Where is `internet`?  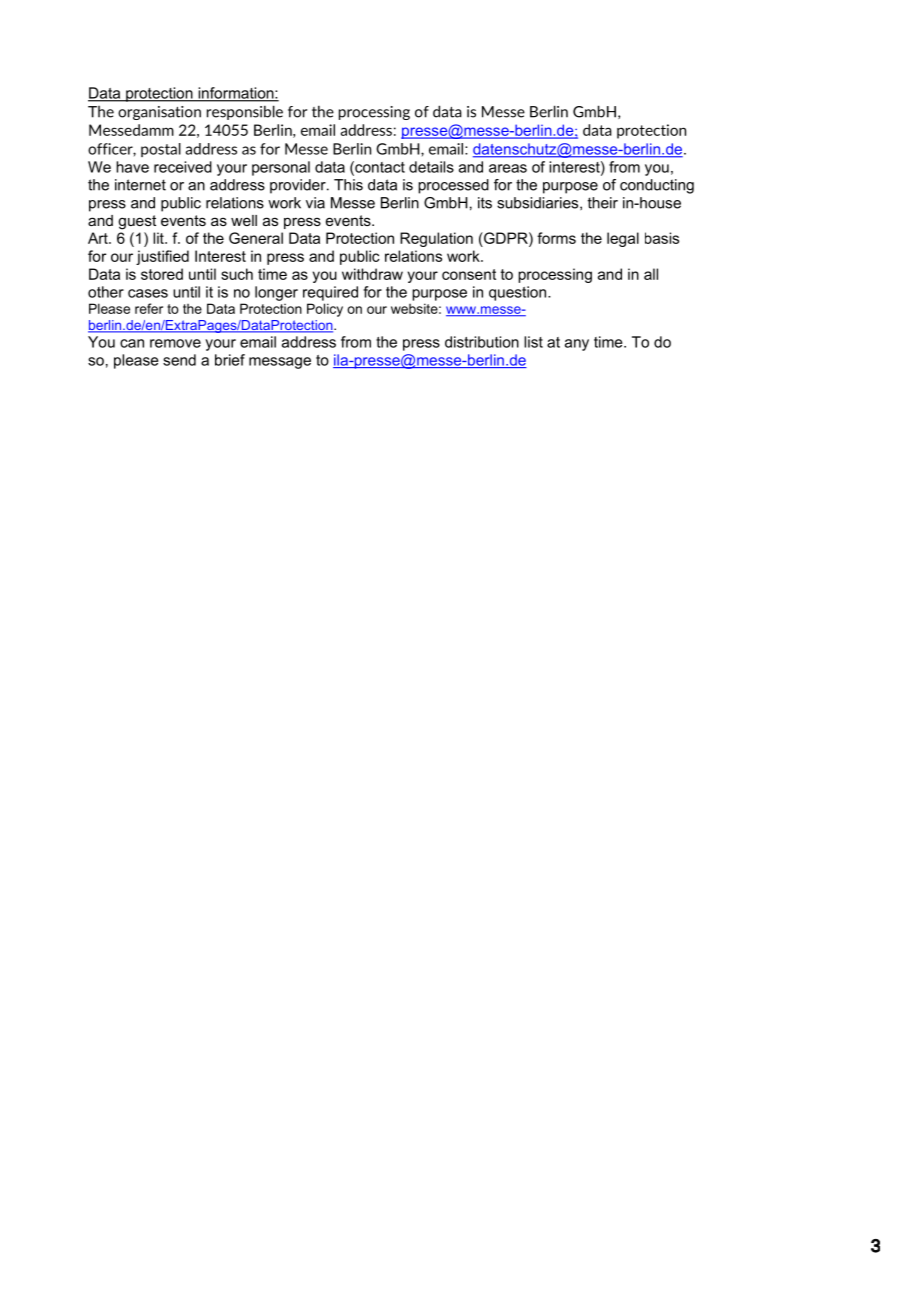 internet is located at coordinates (140, 185).
